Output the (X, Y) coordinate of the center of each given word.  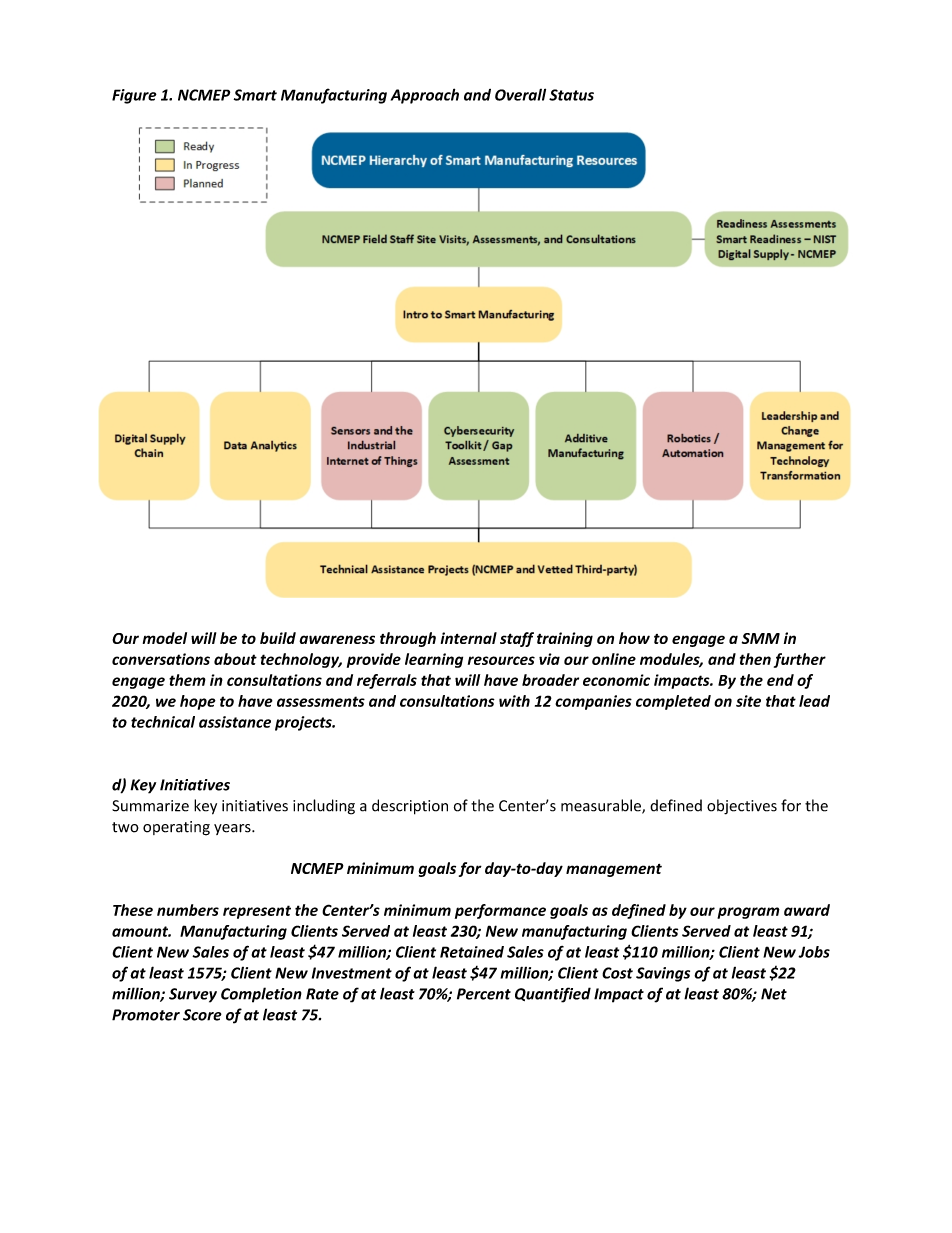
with (514, 701)
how (634, 638)
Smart (255, 95)
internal (469, 638)
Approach (425, 96)
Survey (193, 995)
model (165, 638)
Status (571, 95)
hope (198, 702)
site (748, 701)
